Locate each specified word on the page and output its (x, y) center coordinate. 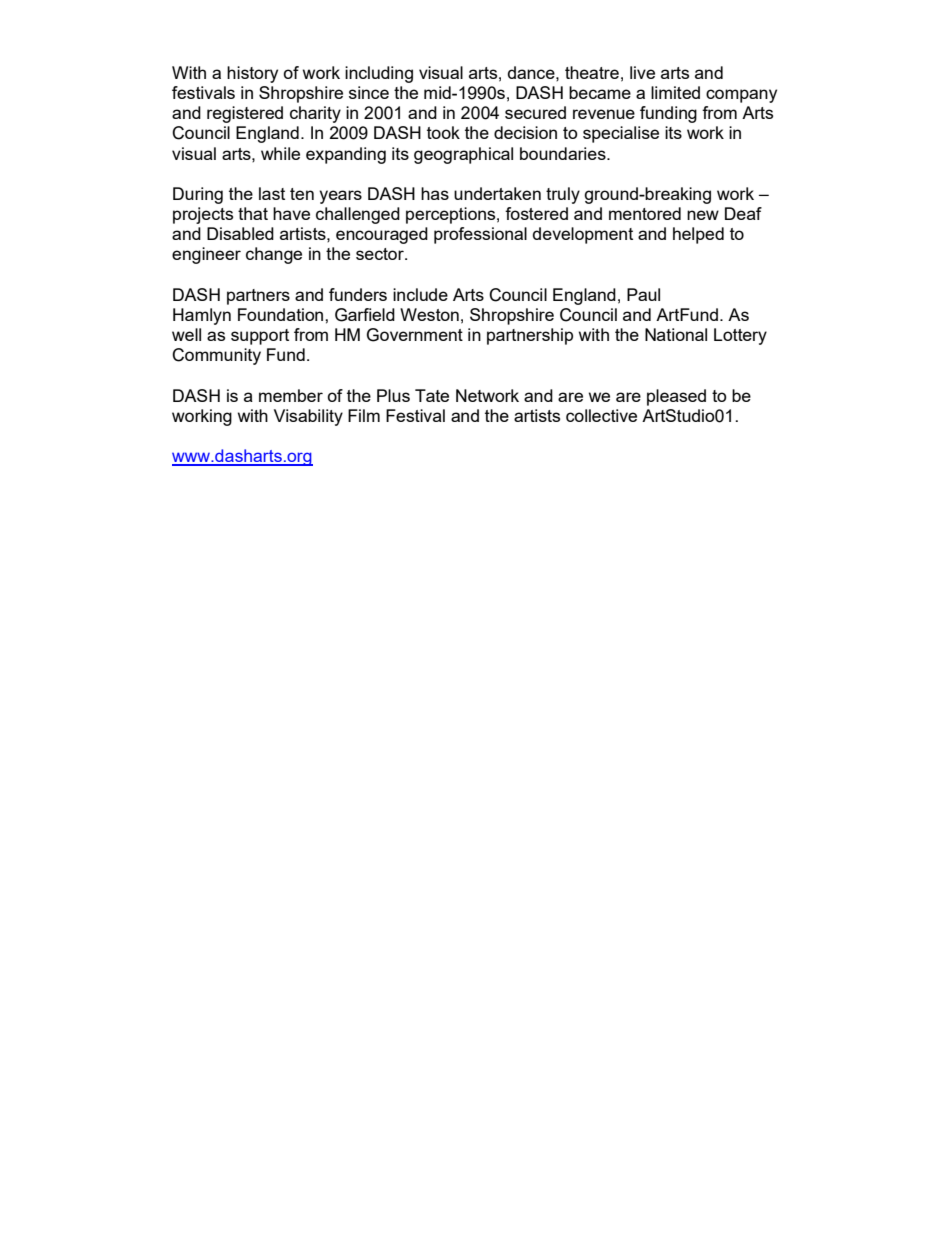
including (379, 74)
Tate (432, 395)
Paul (643, 294)
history (252, 74)
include (420, 294)
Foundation (282, 314)
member (291, 395)
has (435, 193)
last (272, 193)
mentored (645, 213)
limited (675, 92)
